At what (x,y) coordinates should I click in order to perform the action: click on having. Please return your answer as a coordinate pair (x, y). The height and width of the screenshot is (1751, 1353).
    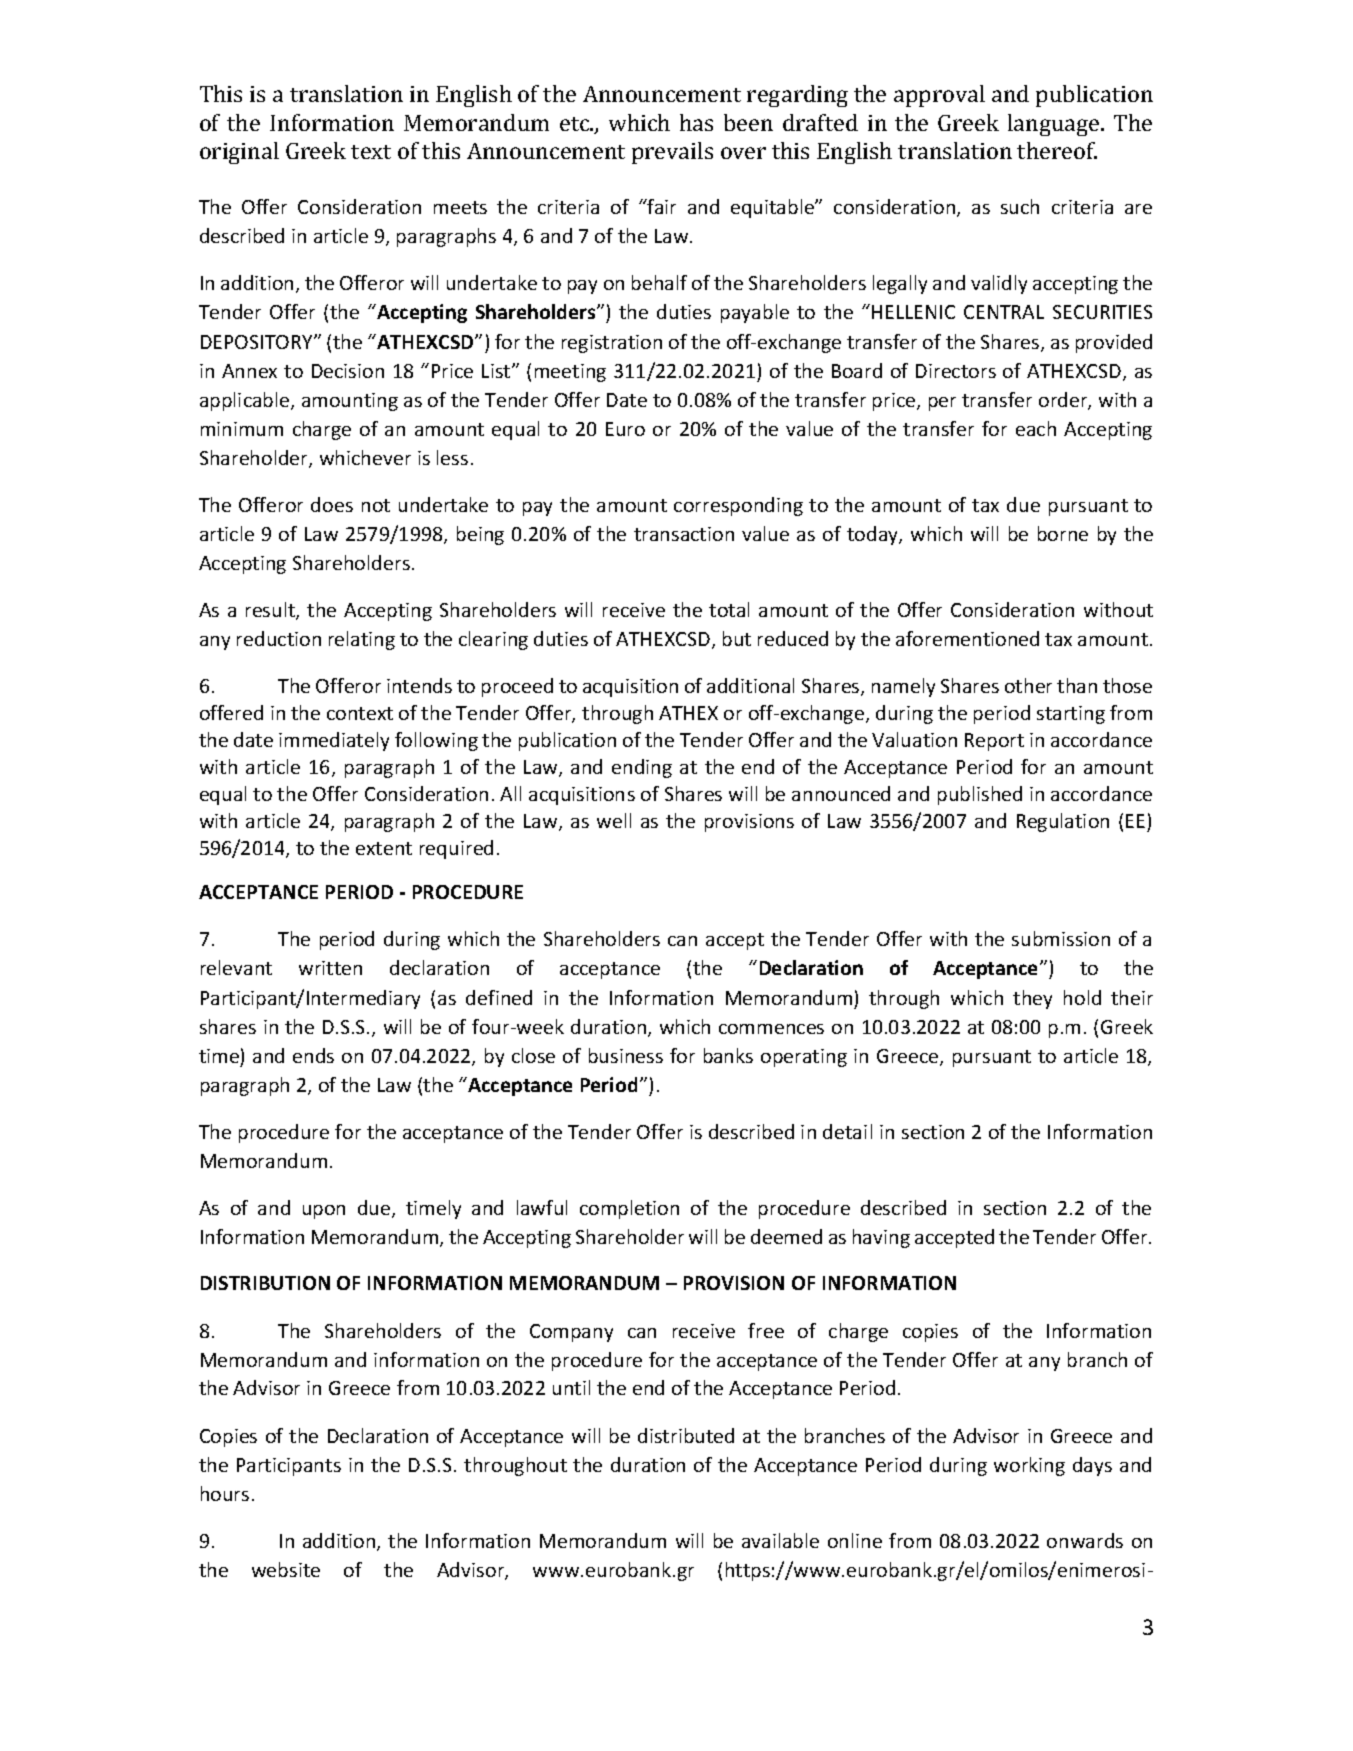
    Looking at the image, I should click on (881, 1238).
